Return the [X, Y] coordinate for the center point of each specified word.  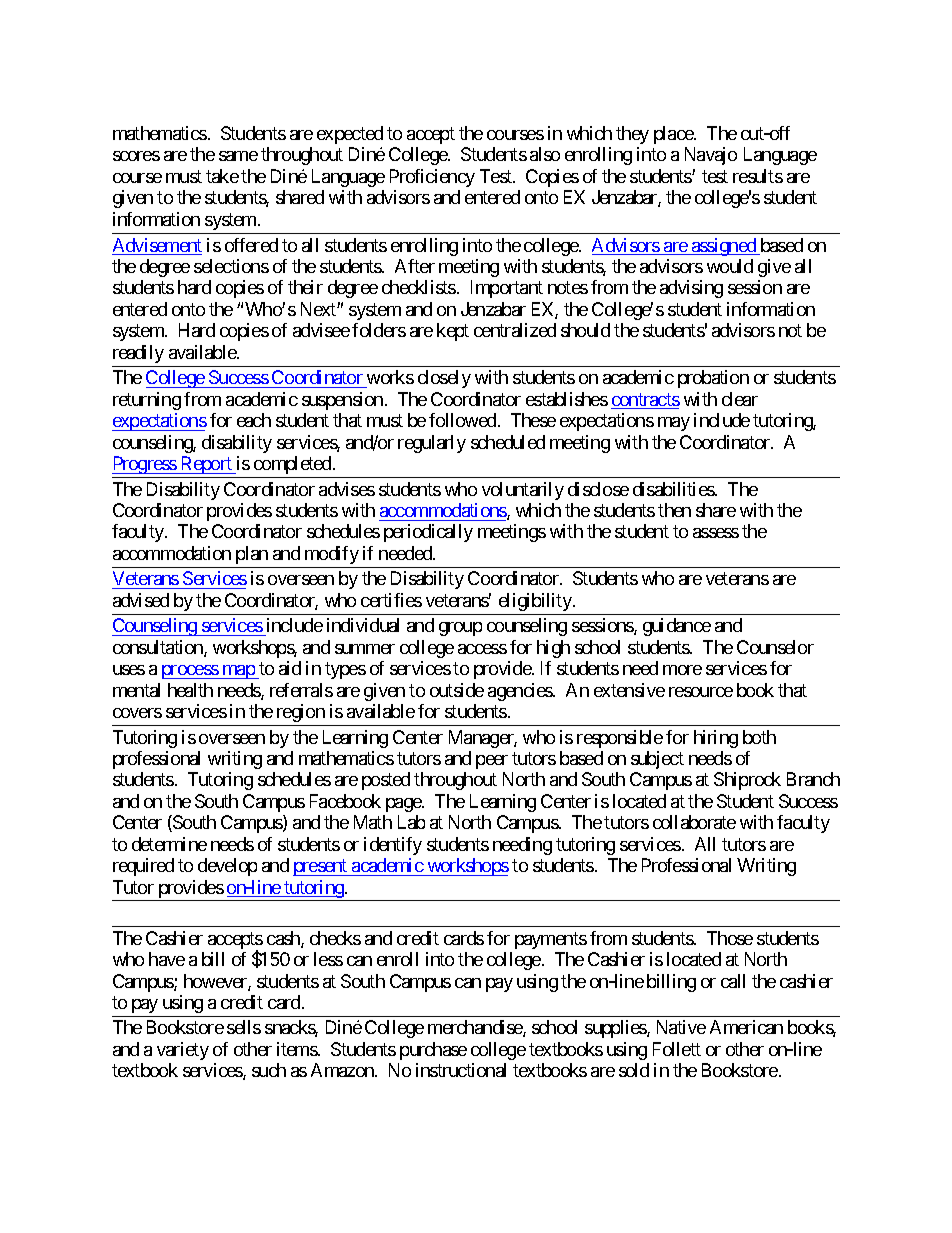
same [238, 156]
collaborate [694, 822]
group [460, 629]
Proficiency [432, 178]
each [254, 420]
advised [141, 600]
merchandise [476, 1028]
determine [169, 844]
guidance [677, 627]
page [404, 805]
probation [713, 379]
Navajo [711, 156]
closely [444, 379]
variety [183, 1051]
